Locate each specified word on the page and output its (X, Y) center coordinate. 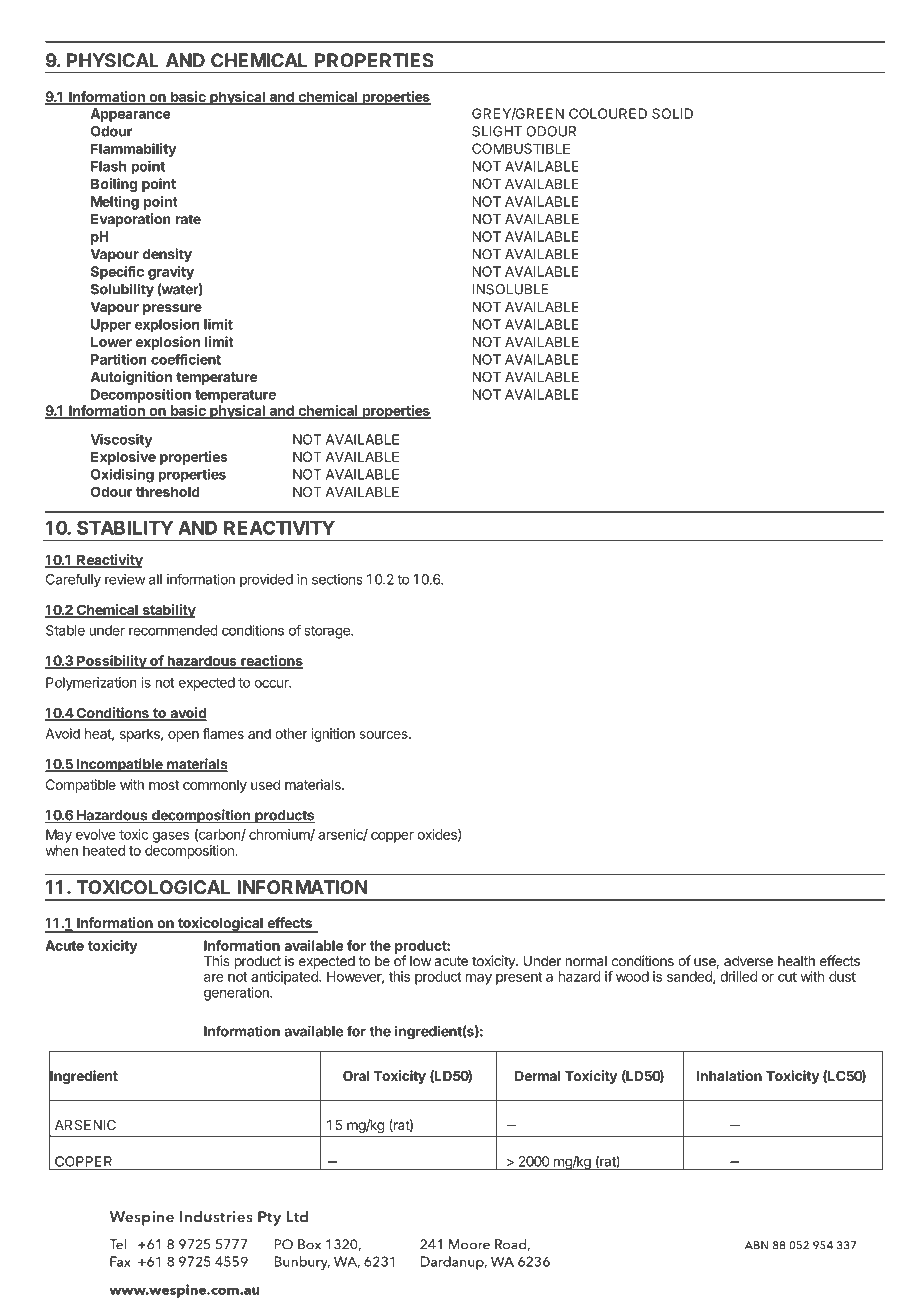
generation (237, 994)
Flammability (133, 150)
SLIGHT (497, 131)
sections (337, 579)
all (155, 579)
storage (328, 632)
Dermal (537, 1076)
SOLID (672, 113)
